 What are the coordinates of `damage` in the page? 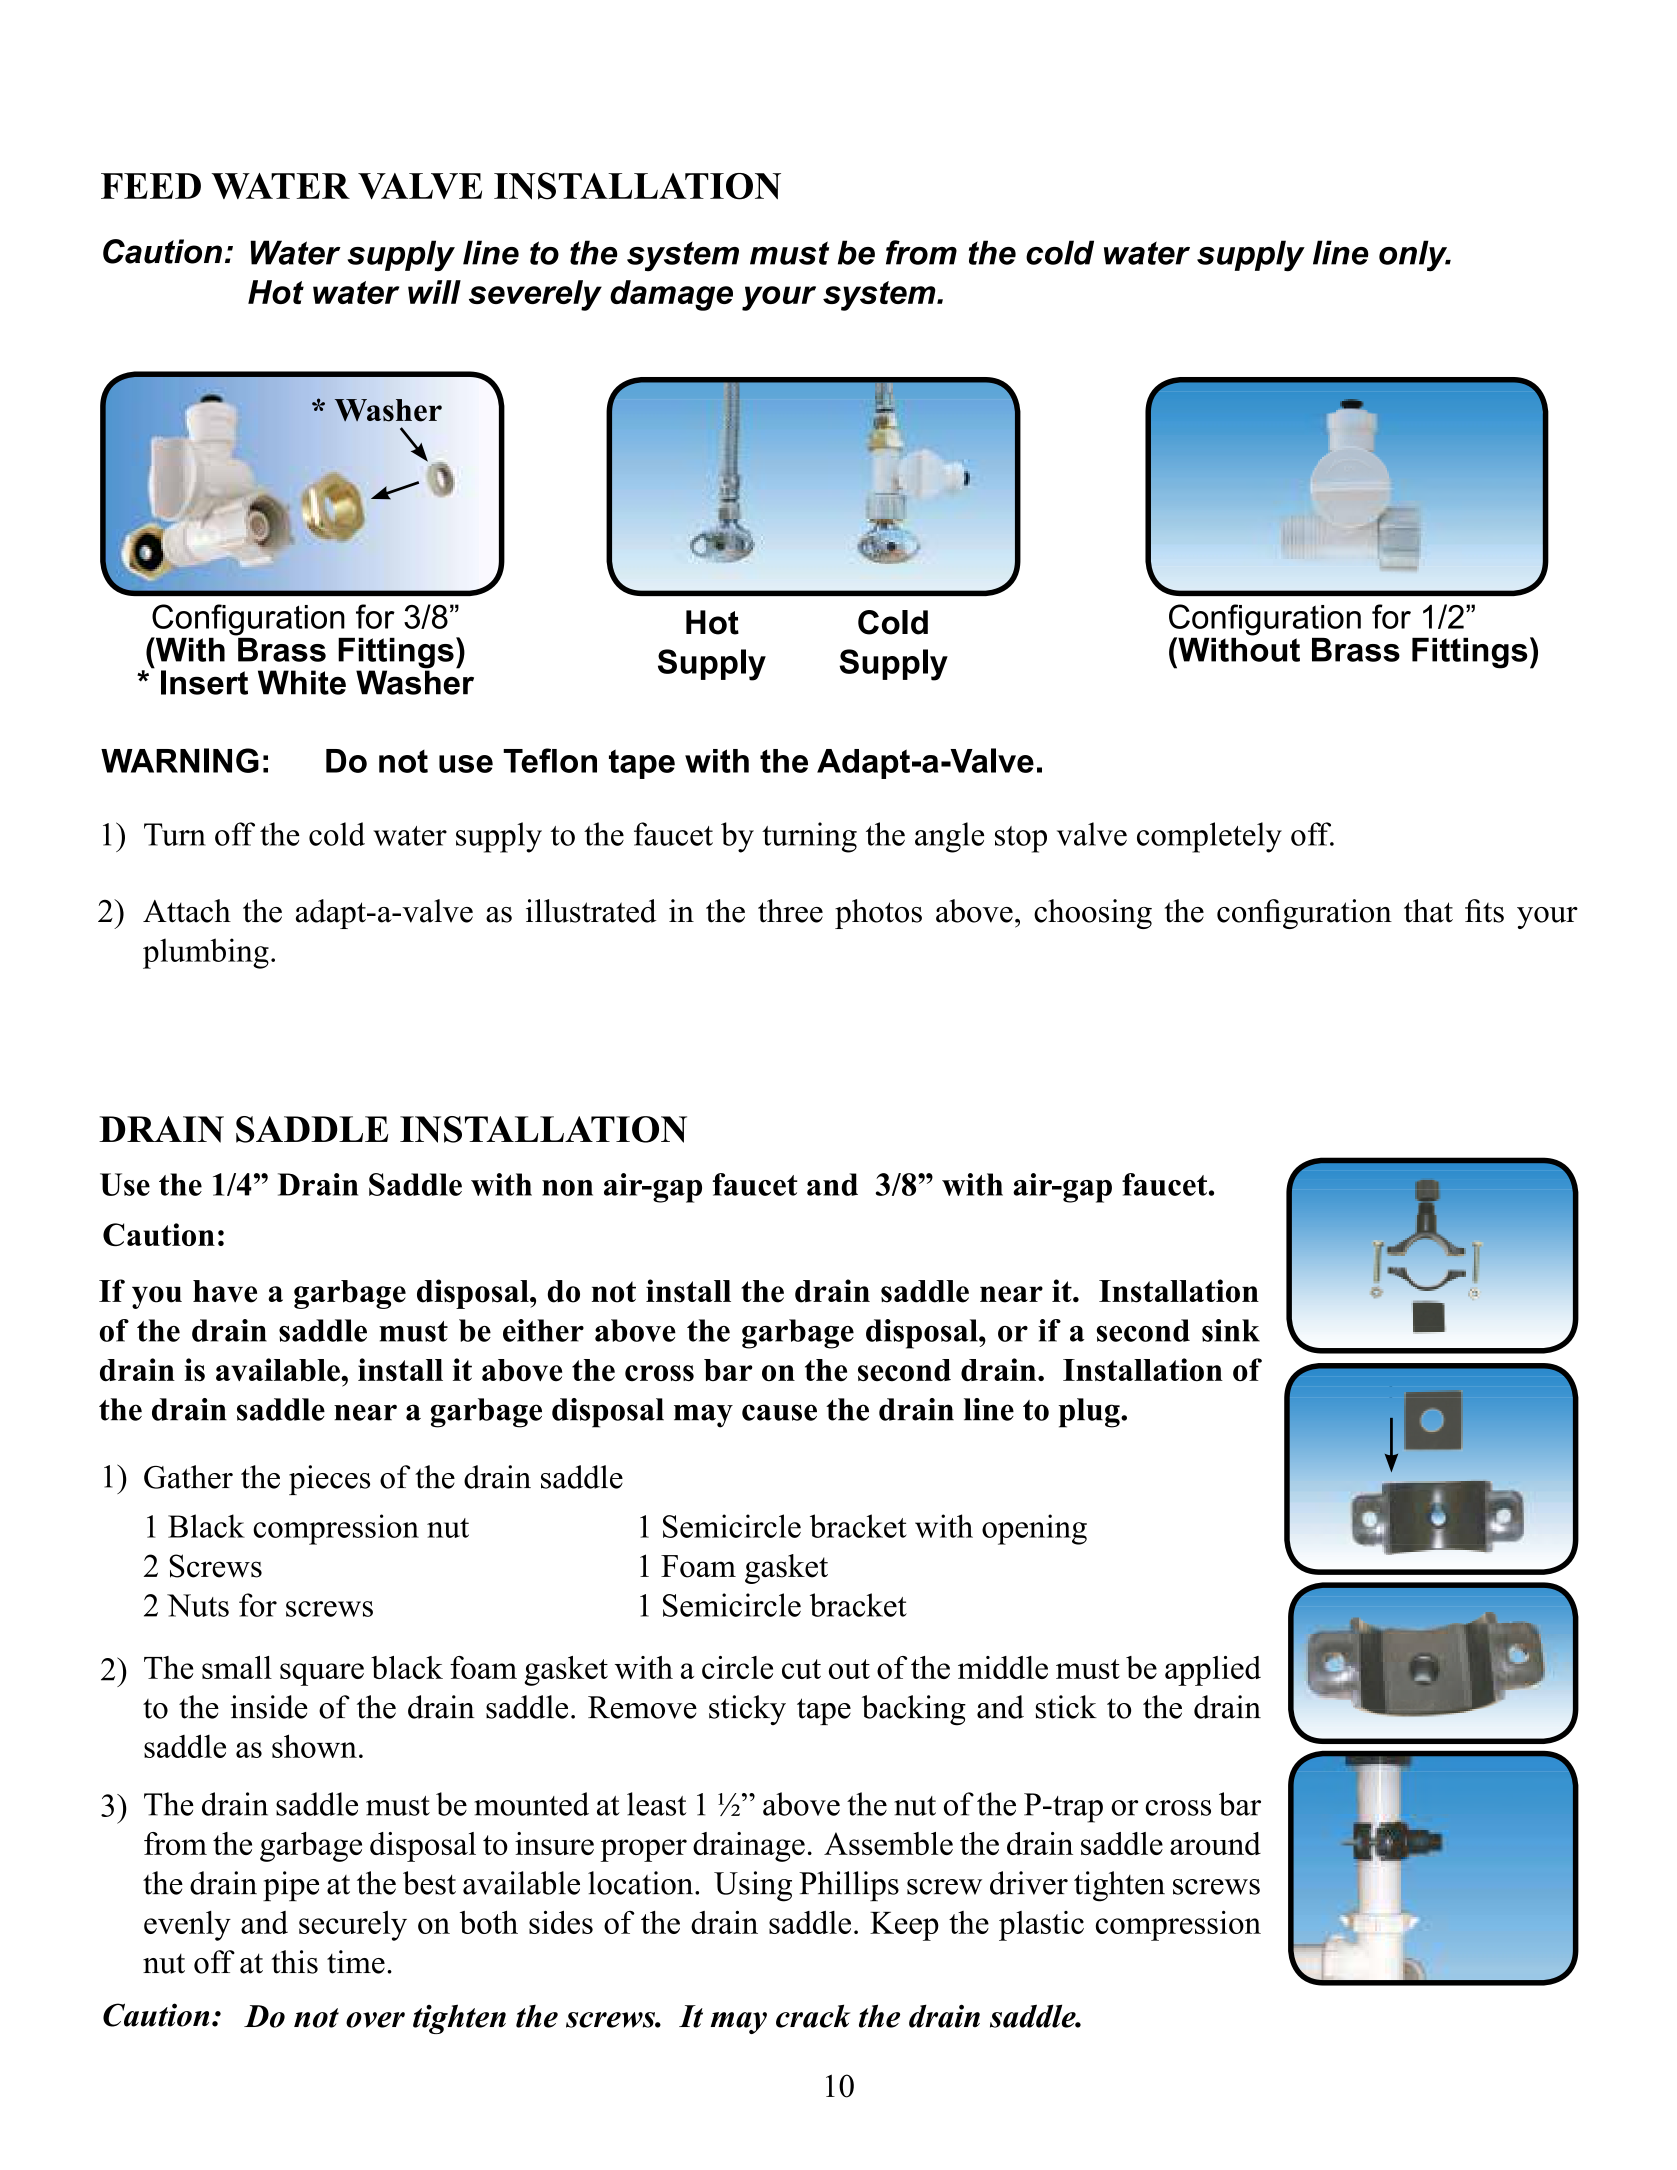 It's located at (671, 295).
